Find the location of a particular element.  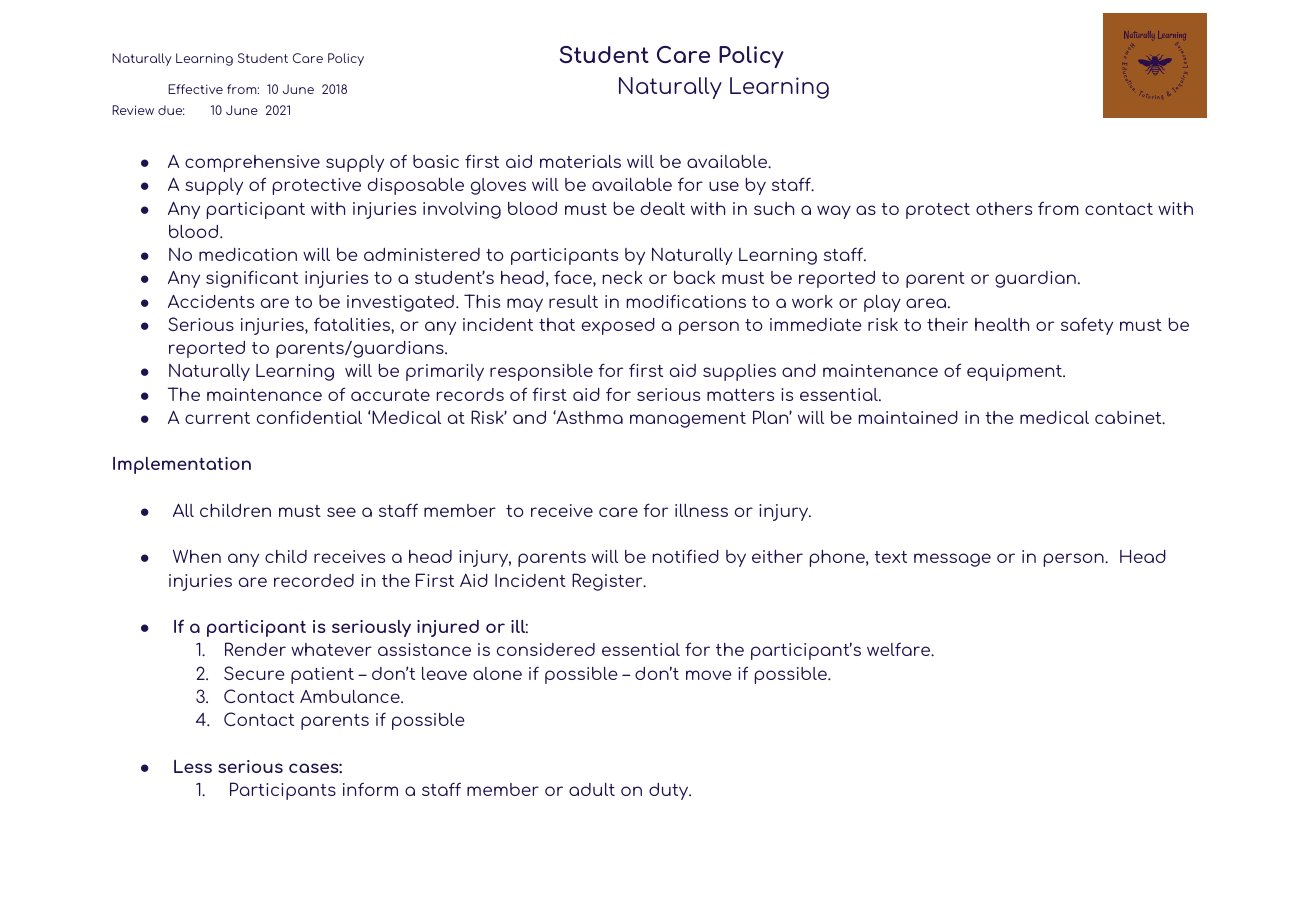

due is located at coordinates (171, 110).
